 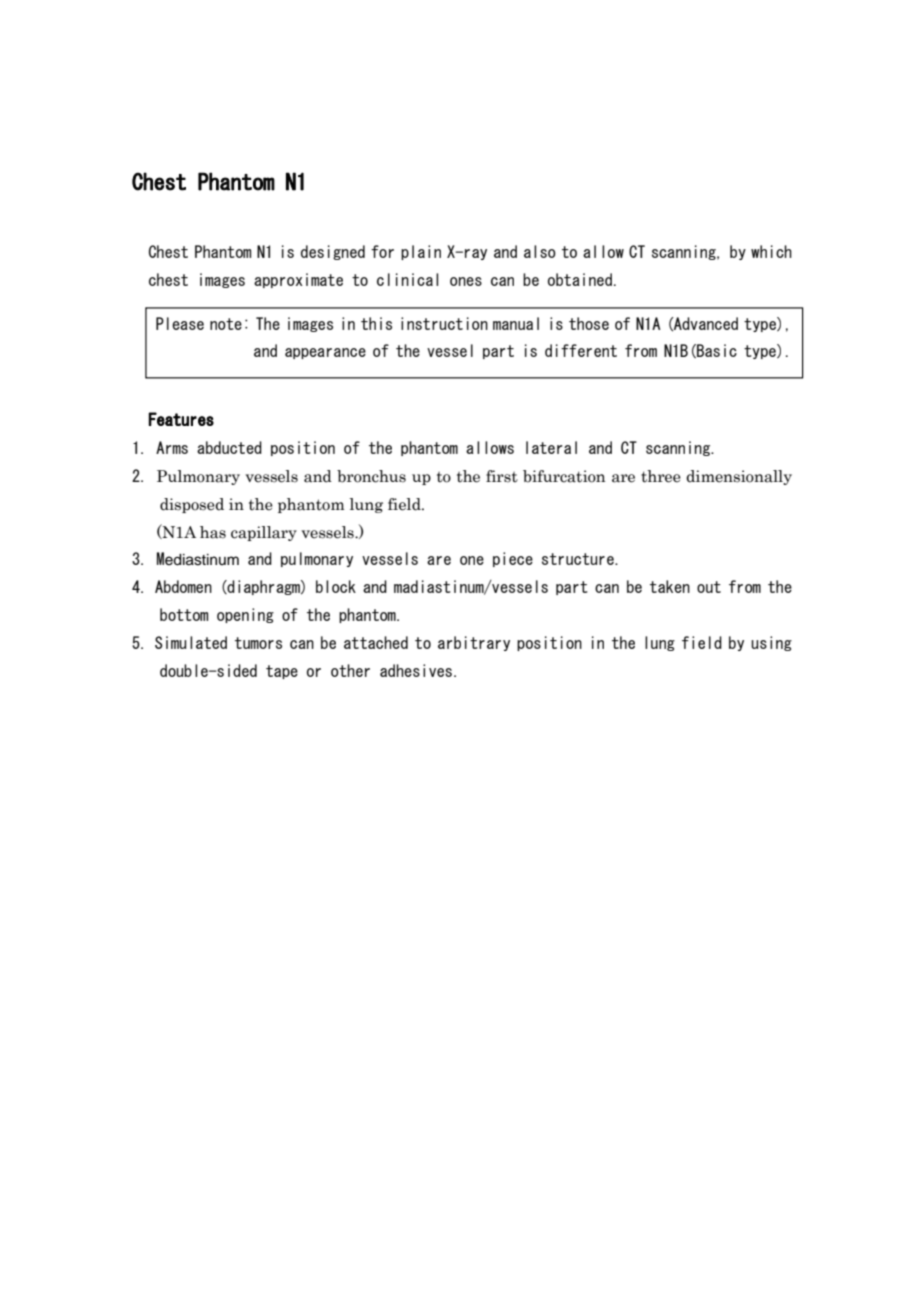 What do you see at coordinates (661, 476) in the document?
I see `three` at bounding box center [661, 476].
